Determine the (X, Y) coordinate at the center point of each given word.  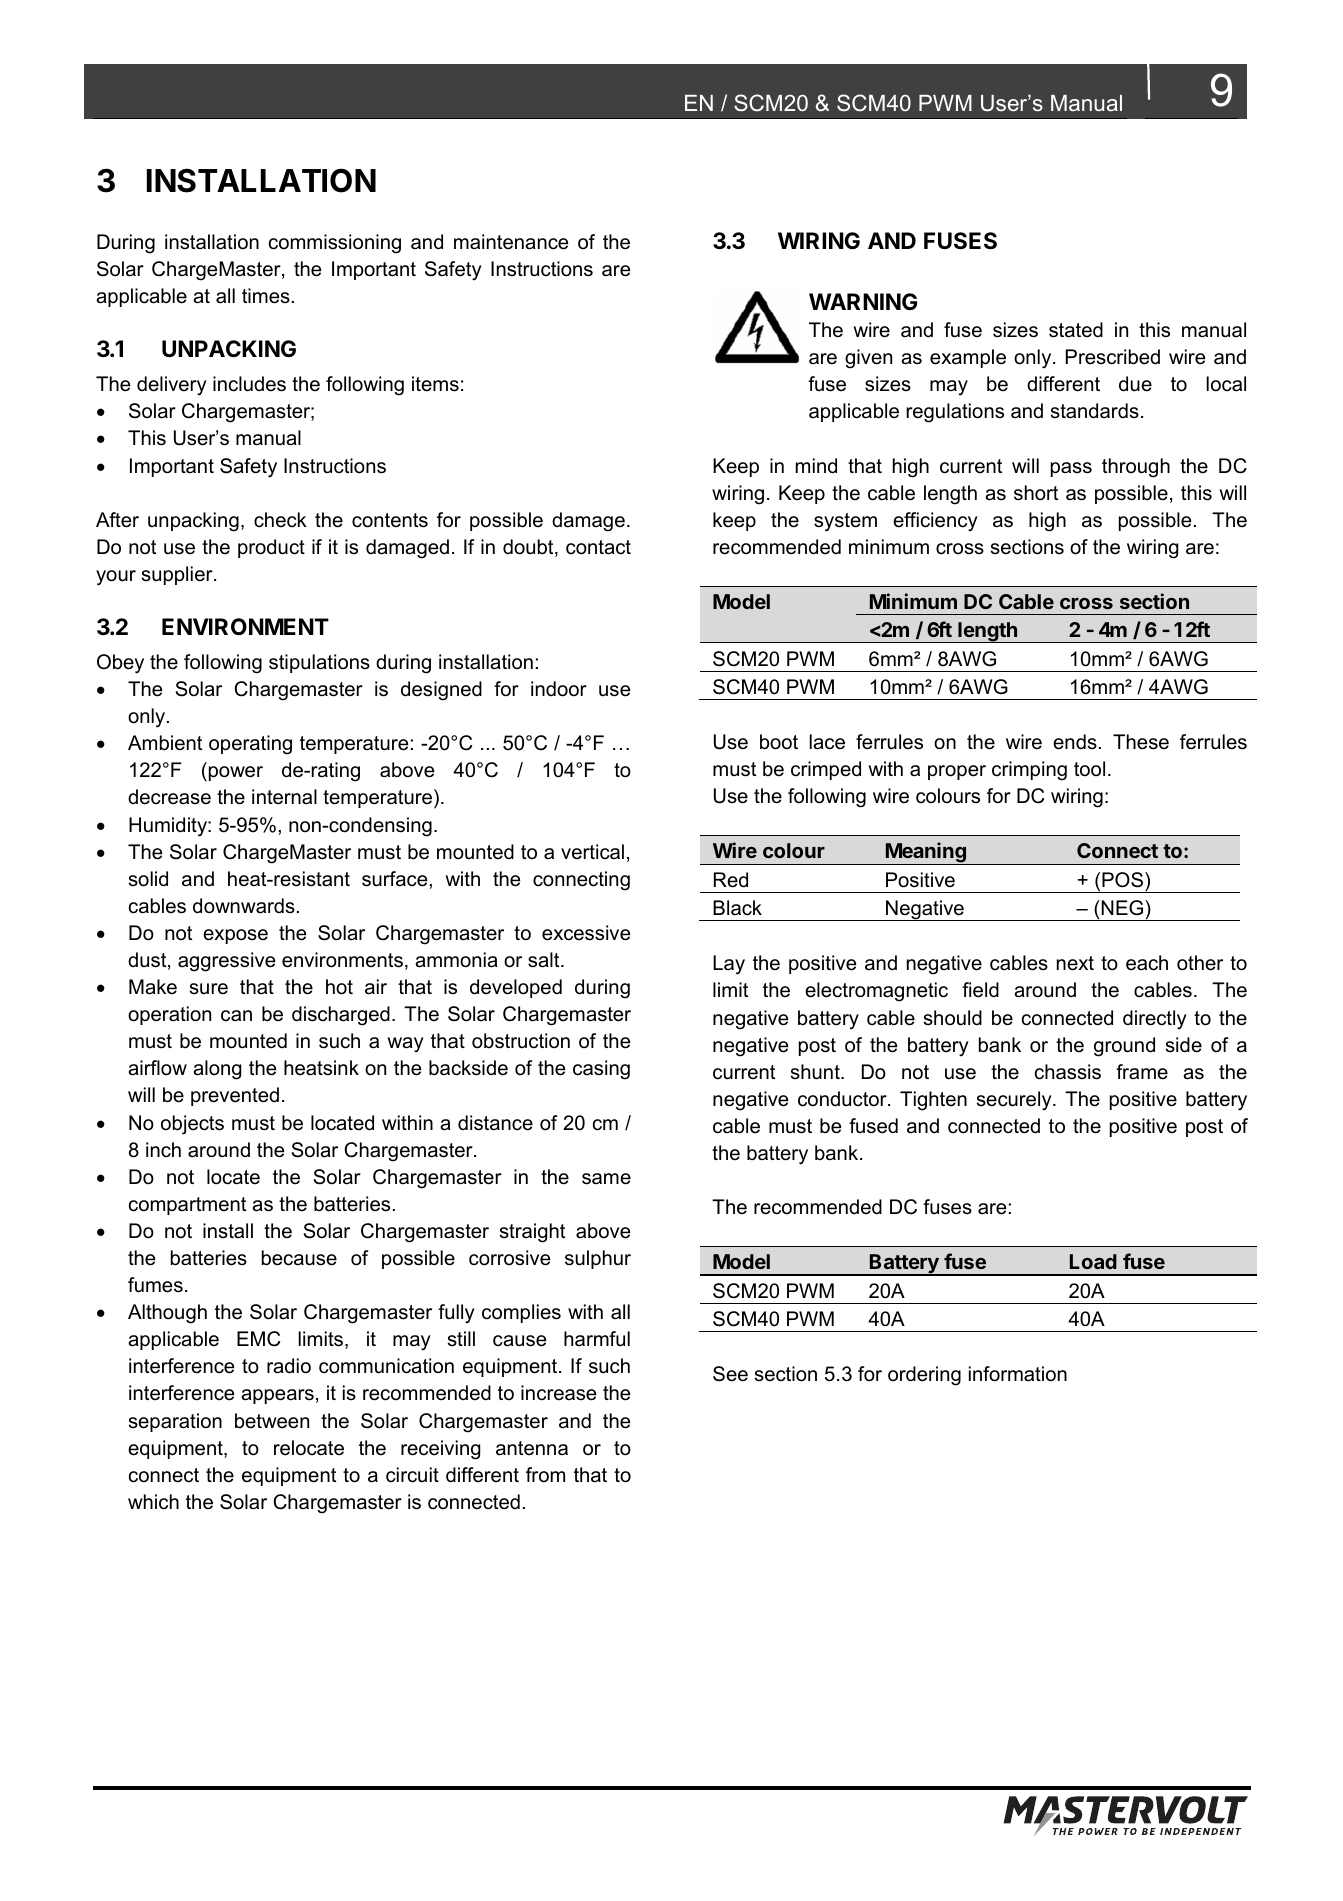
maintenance (511, 242)
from (545, 1475)
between (272, 1421)
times (266, 296)
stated (1076, 330)
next (1075, 963)
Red (731, 880)
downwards (244, 906)
